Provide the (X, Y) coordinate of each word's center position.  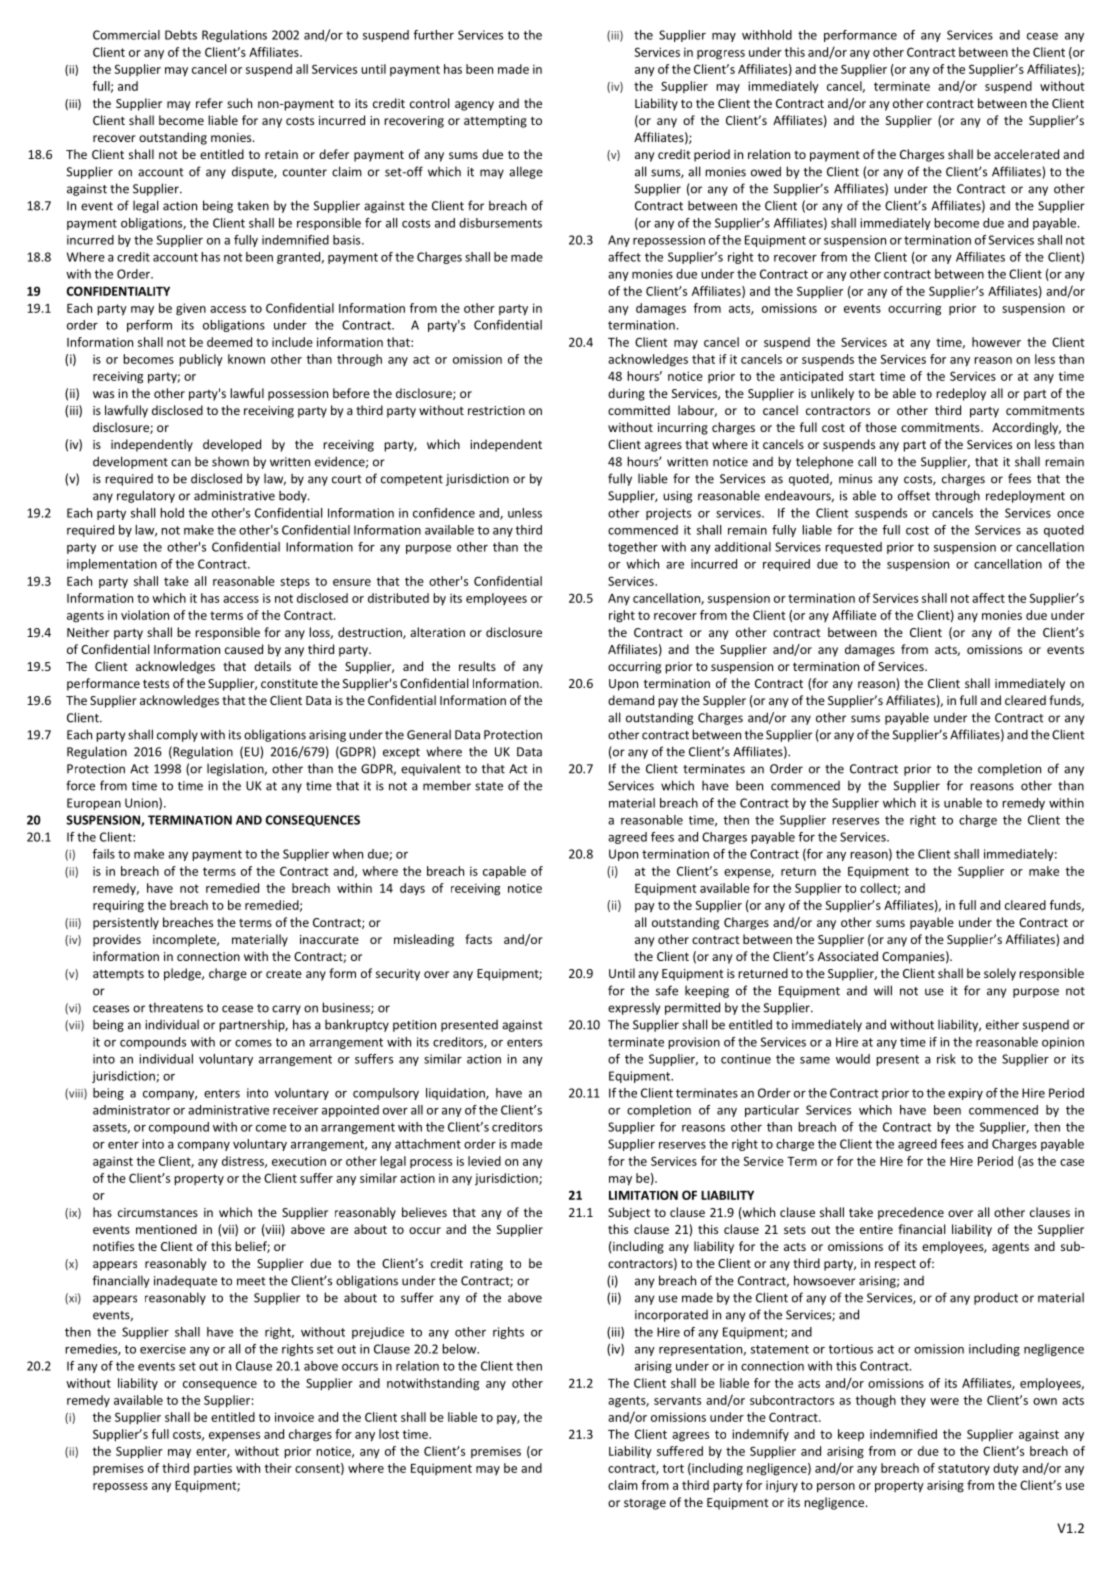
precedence (911, 1213)
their (278, 1468)
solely (1000, 974)
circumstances (158, 1212)
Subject (629, 1213)
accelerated (1026, 154)
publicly (201, 360)
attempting (495, 122)
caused (244, 649)
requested (853, 548)
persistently (126, 923)
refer (209, 103)
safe (667, 990)
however (996, 342)
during (626, 394)
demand (631, 700)
